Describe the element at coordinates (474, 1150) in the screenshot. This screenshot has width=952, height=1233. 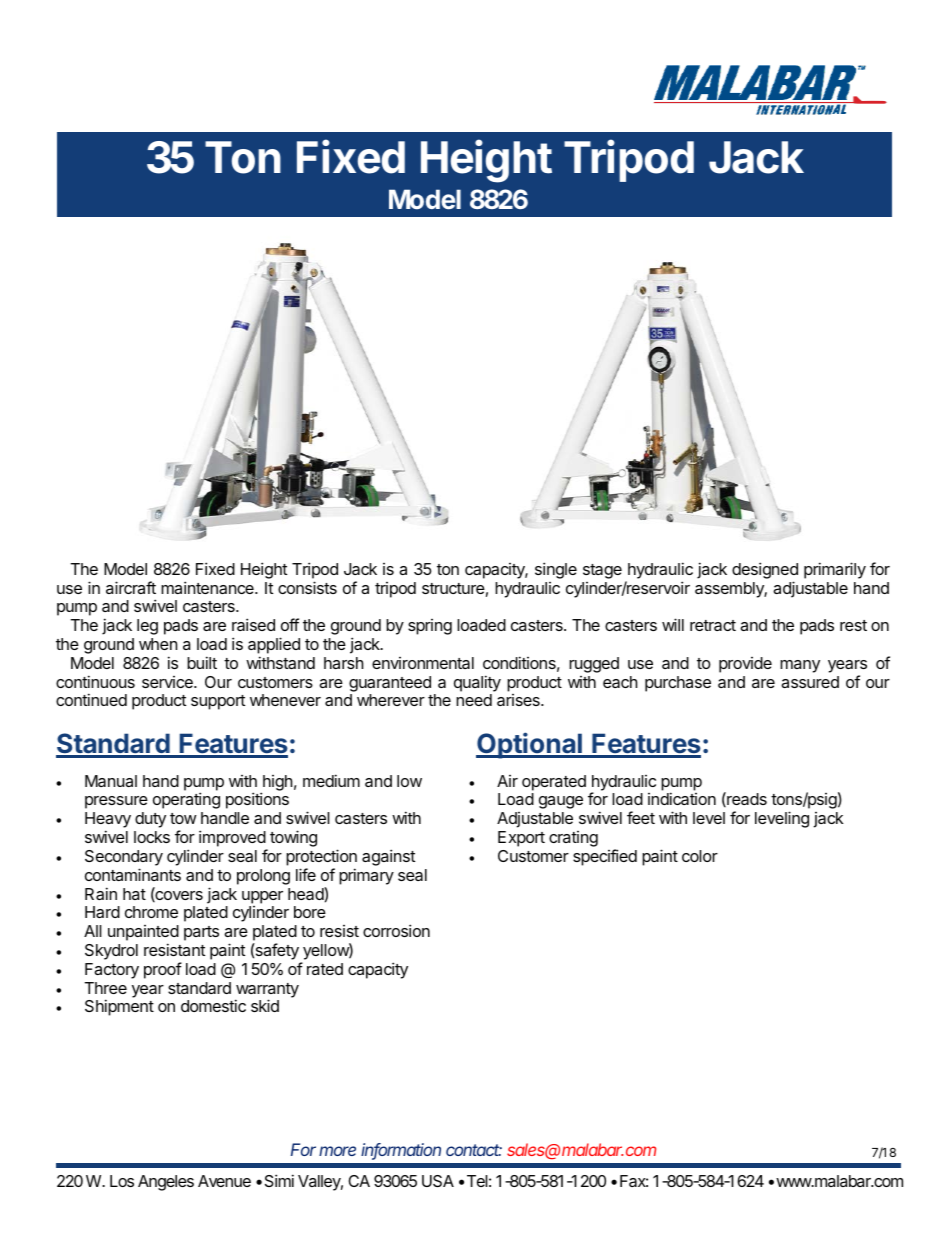
I see `contact` at that location.
